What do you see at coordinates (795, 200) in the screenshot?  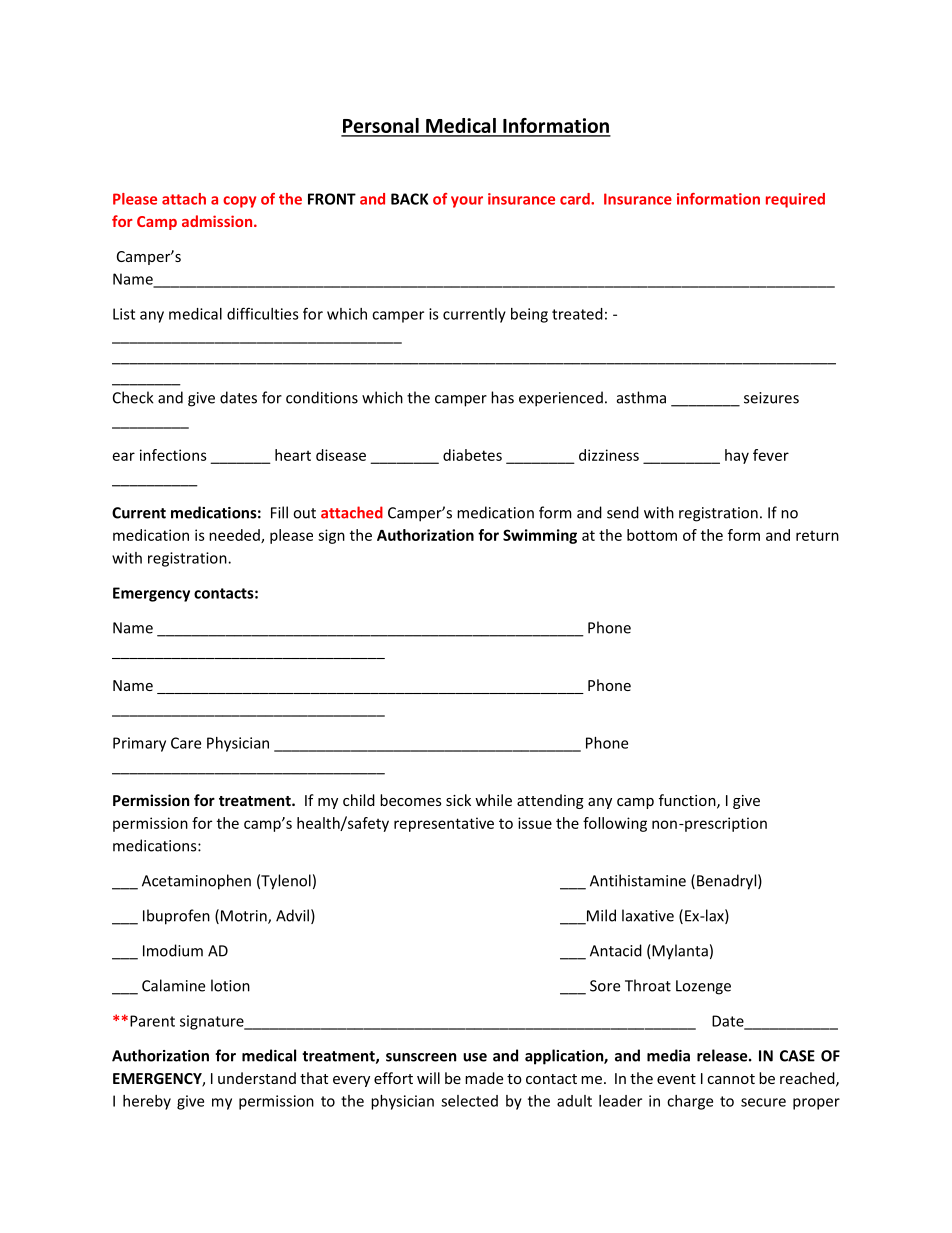 I see `required` at bounding box center [795, 200].
